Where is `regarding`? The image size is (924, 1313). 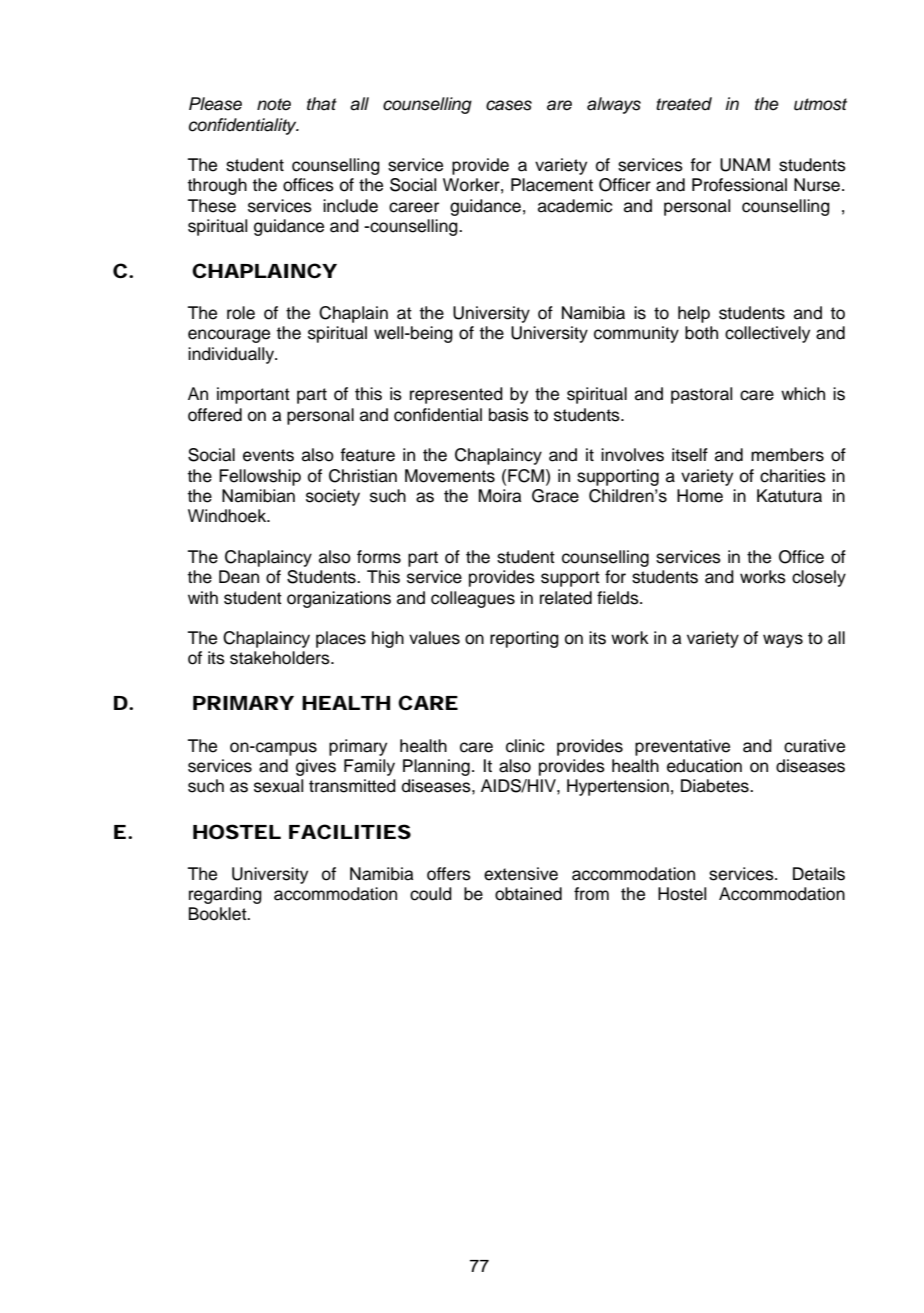
regarding is located at coordinates (225, 895).
